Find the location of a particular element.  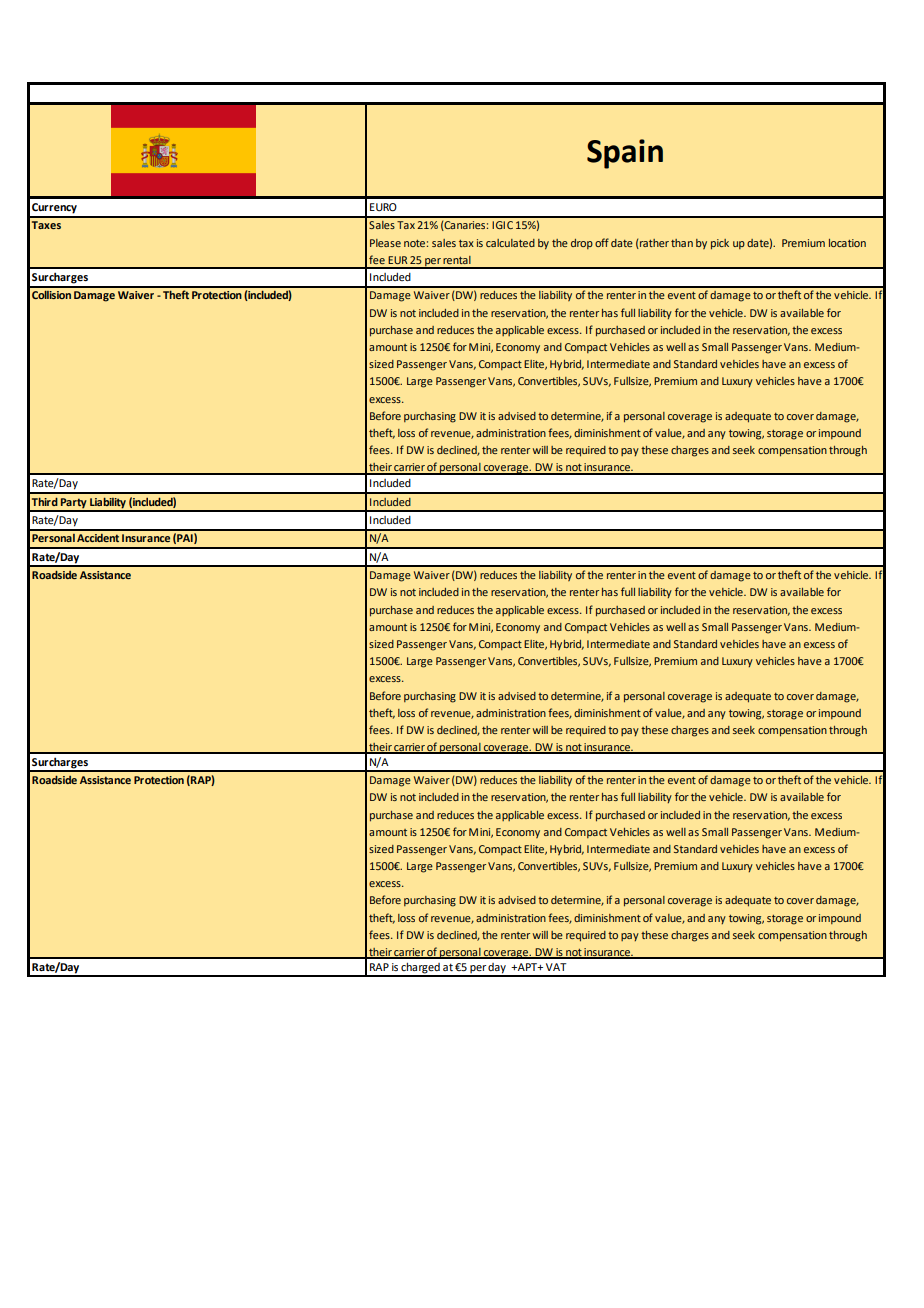

APT is located at coordinates (527, 967).
